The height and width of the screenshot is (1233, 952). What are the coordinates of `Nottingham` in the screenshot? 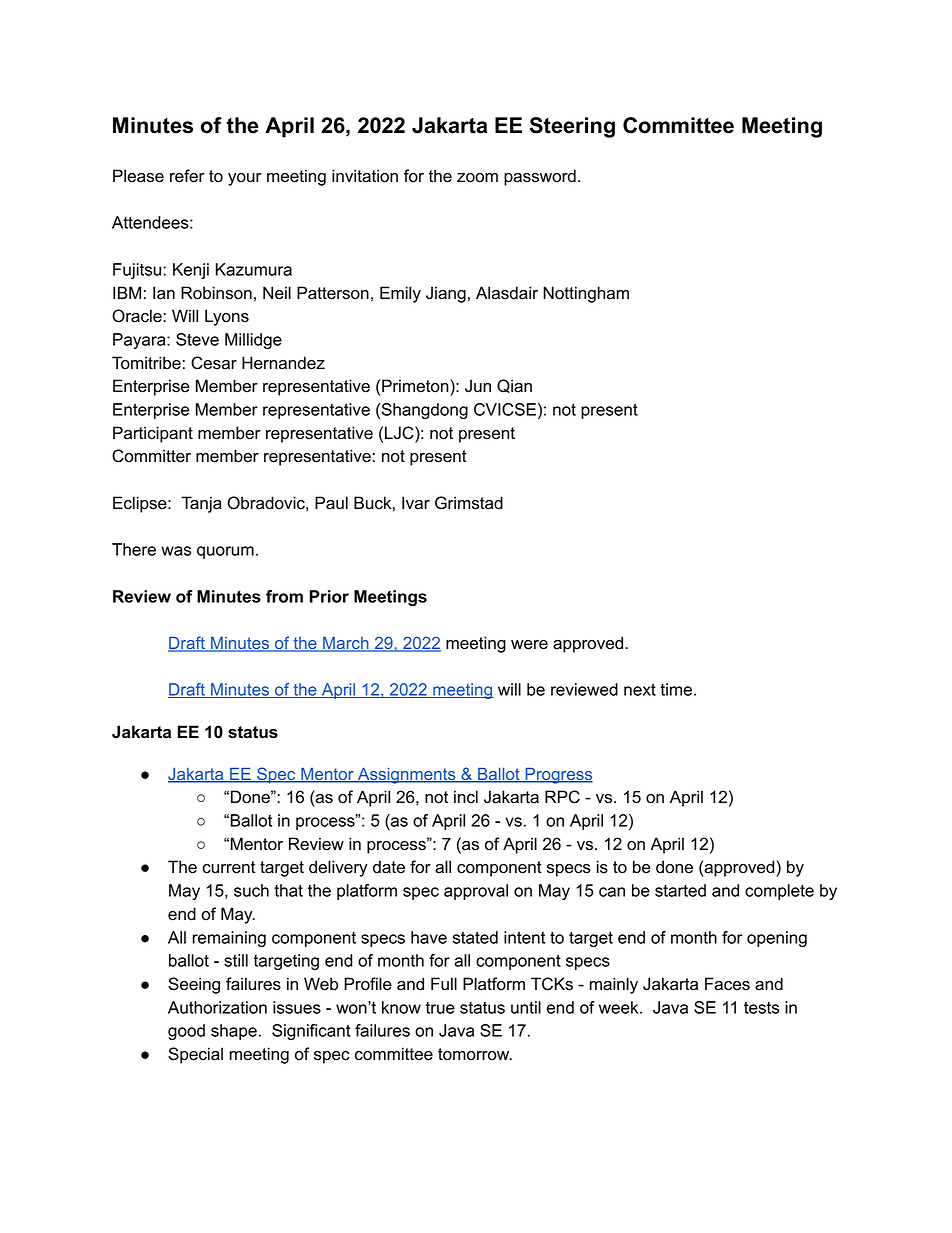 It's located at (586, 294).
